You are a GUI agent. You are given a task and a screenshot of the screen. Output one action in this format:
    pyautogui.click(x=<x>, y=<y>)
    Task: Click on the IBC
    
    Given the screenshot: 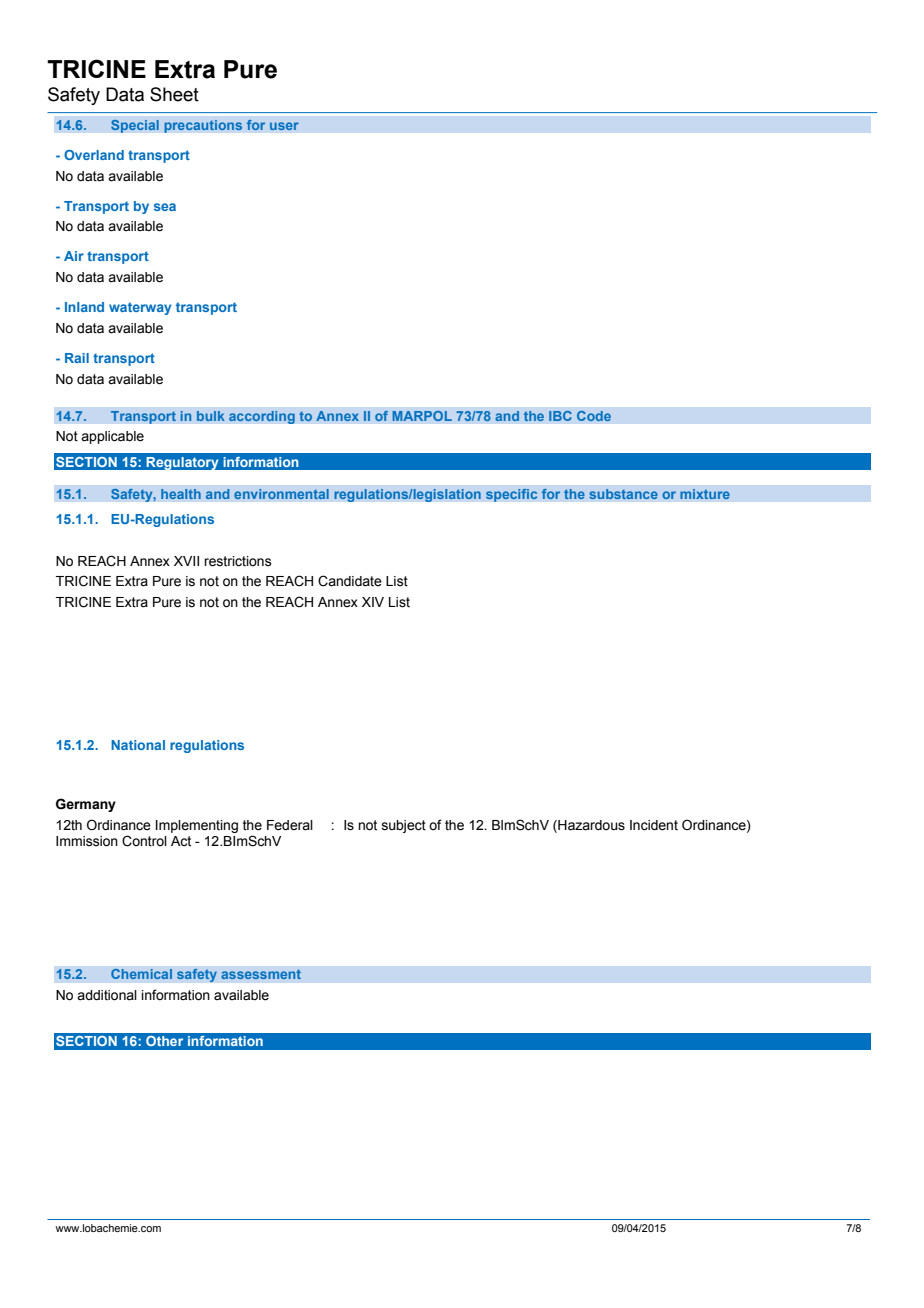 What is the action you would take?
    pyautogui.click(x=560, y=415)
